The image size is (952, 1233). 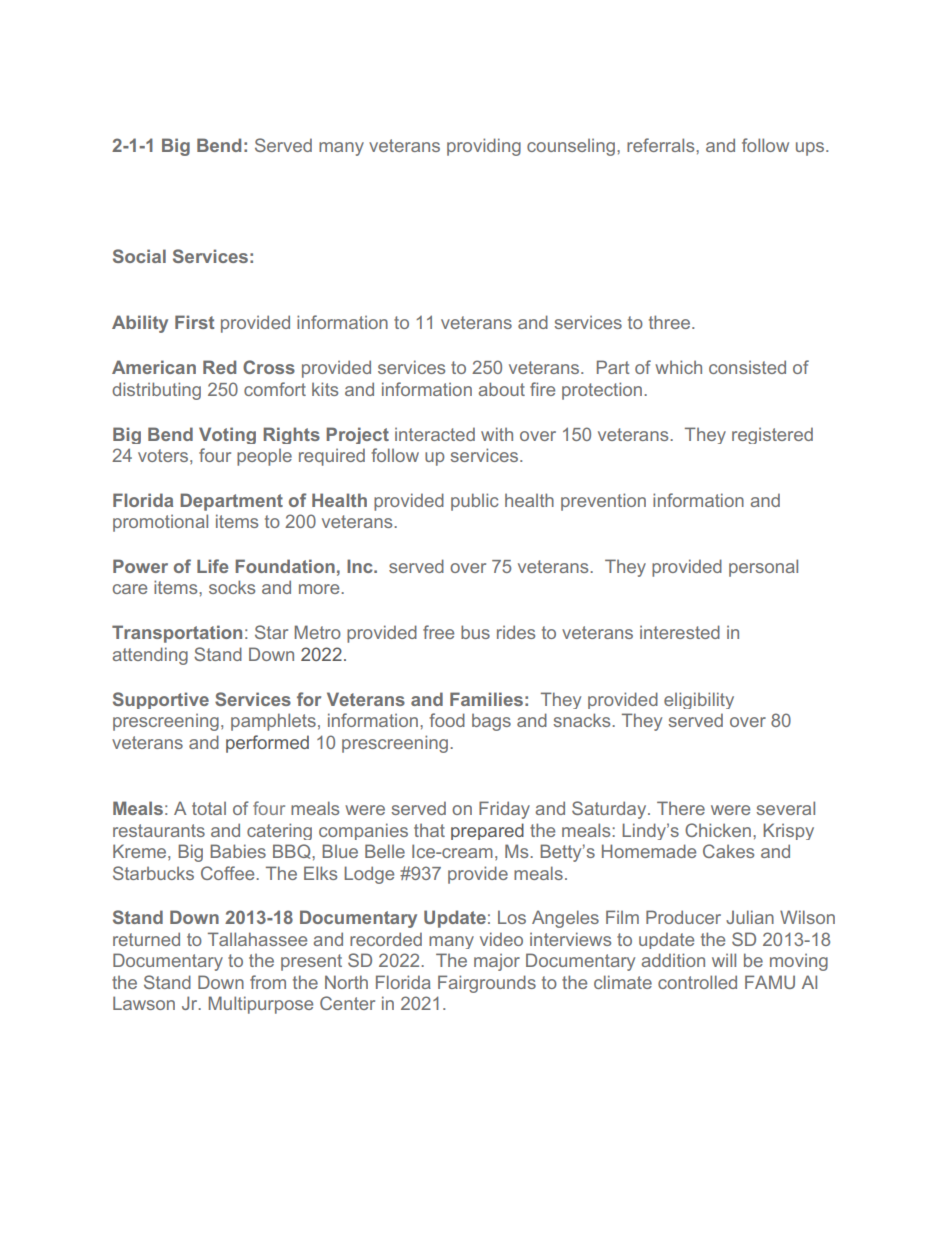 I want to click on bus, so click(x=475, y=632).
